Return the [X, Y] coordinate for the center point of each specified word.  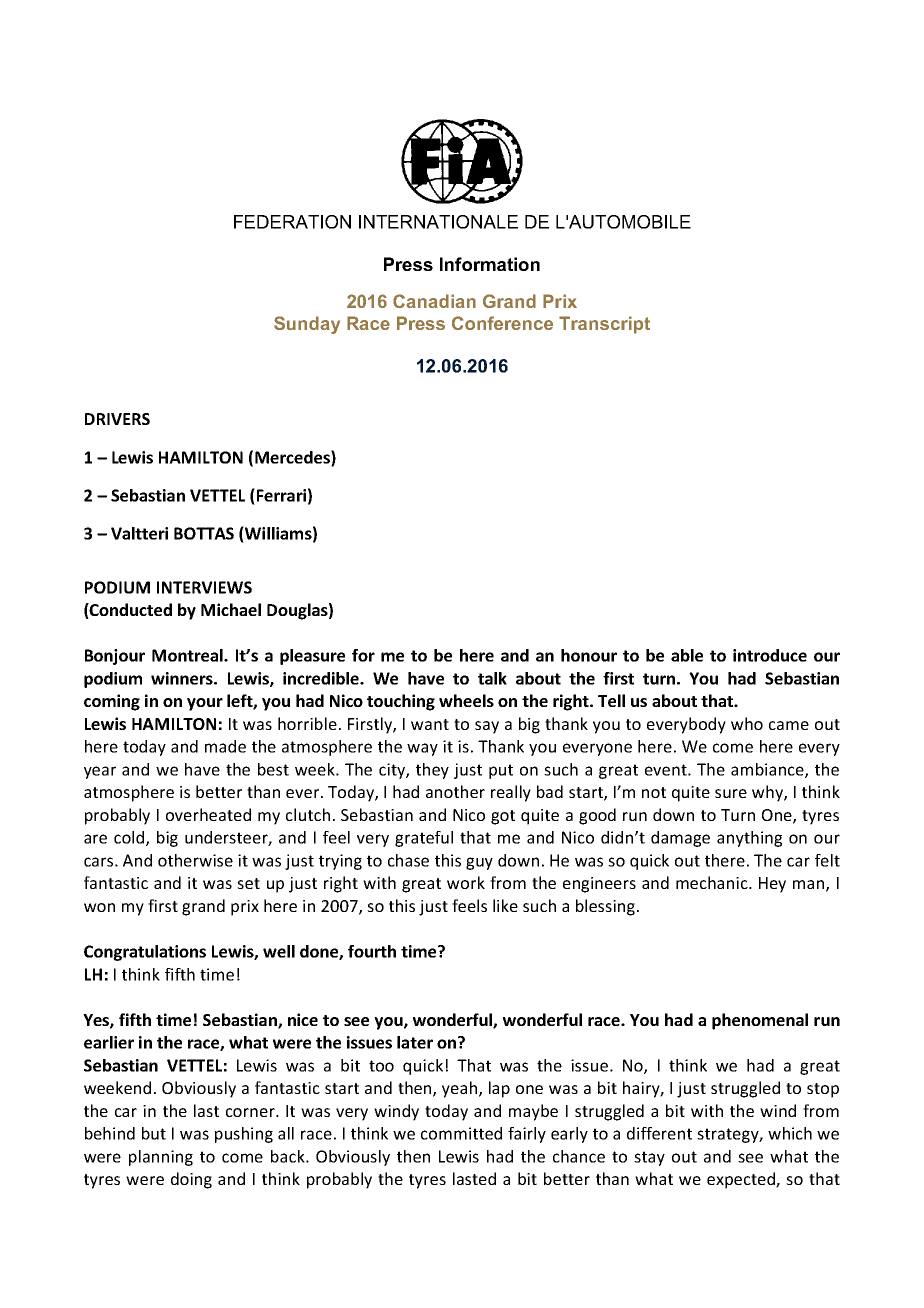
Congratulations [145, 953]
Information [490, 264]
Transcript [604, 325]
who [747, 723]
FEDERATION [292, 222]
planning [161, 1158]
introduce [770, 655]
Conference [502, 323]
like [505, 905]
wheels [466, 700]
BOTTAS [204, 533]
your [205, 704]
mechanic [713, 882]
